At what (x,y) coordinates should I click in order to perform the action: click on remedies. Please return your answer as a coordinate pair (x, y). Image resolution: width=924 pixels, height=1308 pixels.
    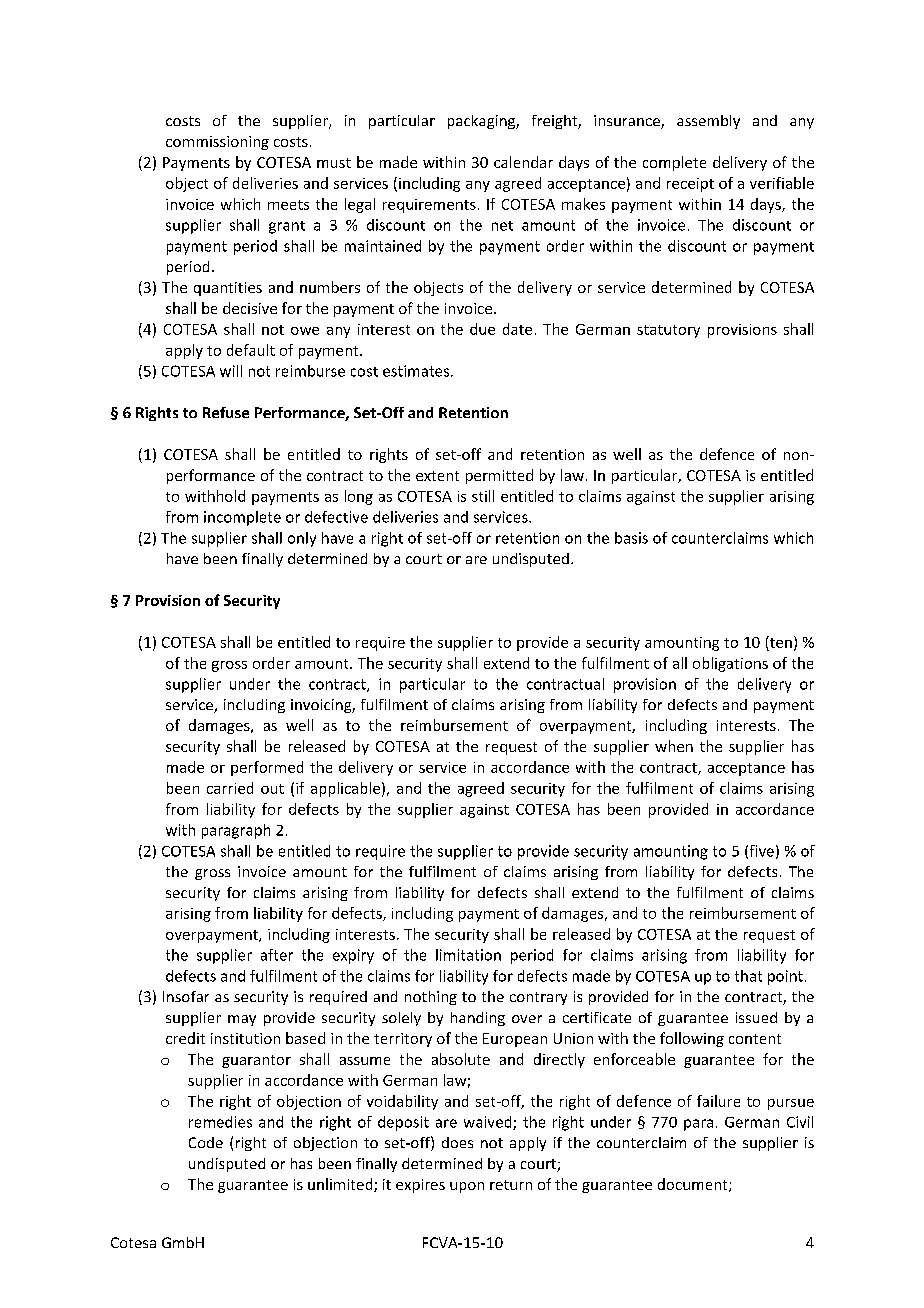
    Looking at the image, I should click on (220, 1122).
